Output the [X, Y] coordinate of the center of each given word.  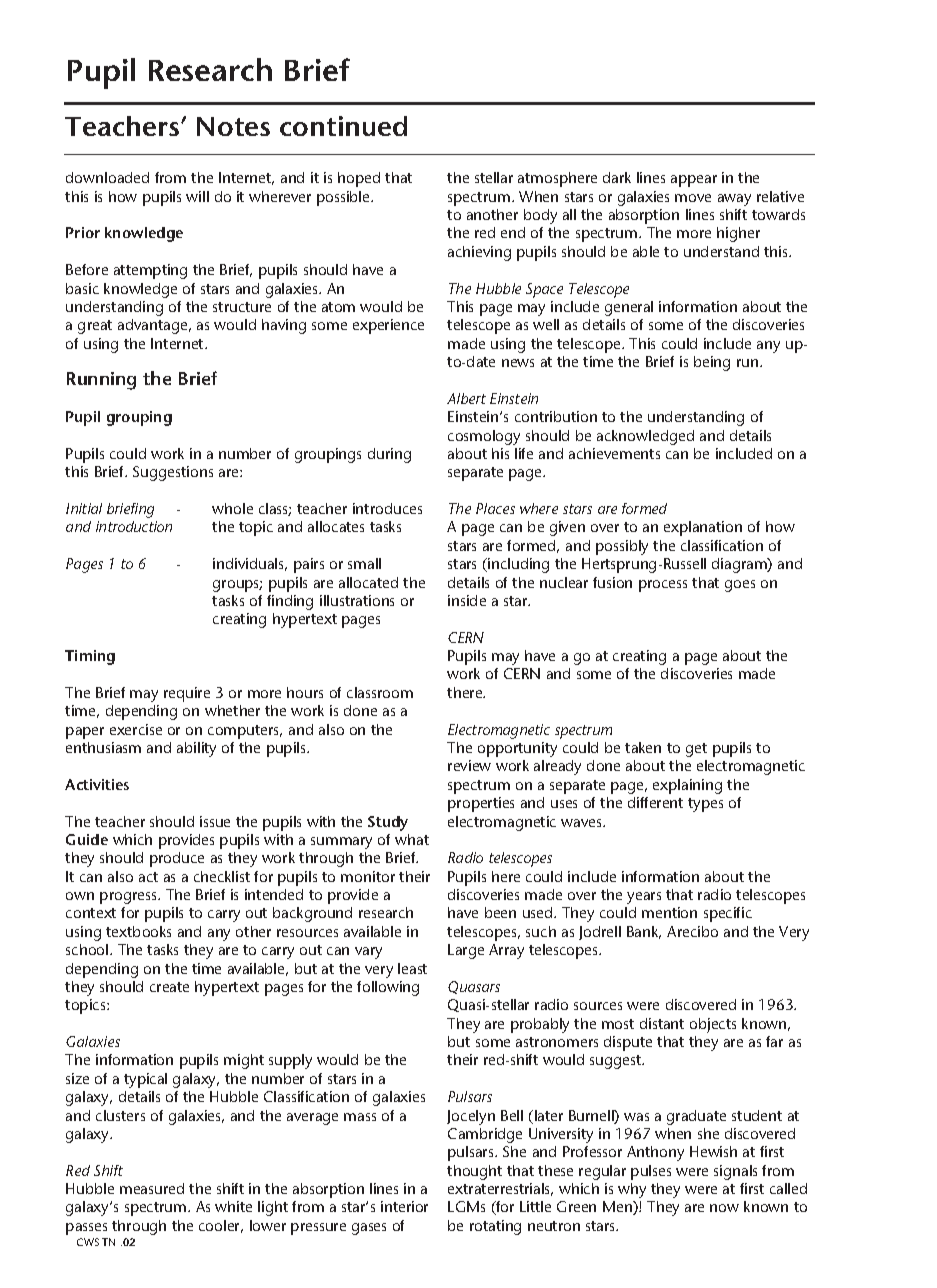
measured [152, 1188]
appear [694, 181]
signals [735, 1172]
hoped [359, 179]
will [197, 196]
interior [404, 1206]
